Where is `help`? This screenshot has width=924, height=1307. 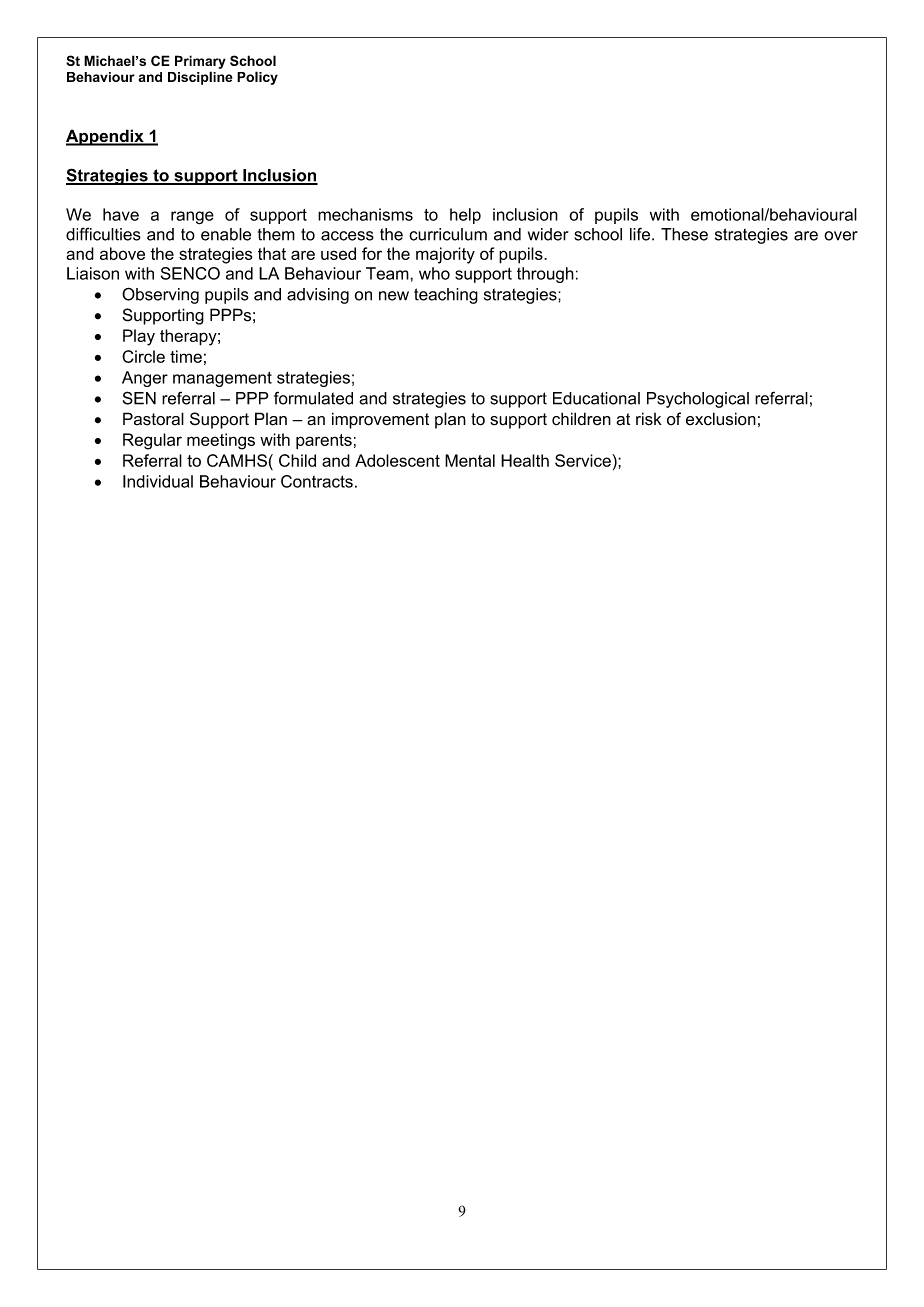
help is located at coordinates (465, 216).
